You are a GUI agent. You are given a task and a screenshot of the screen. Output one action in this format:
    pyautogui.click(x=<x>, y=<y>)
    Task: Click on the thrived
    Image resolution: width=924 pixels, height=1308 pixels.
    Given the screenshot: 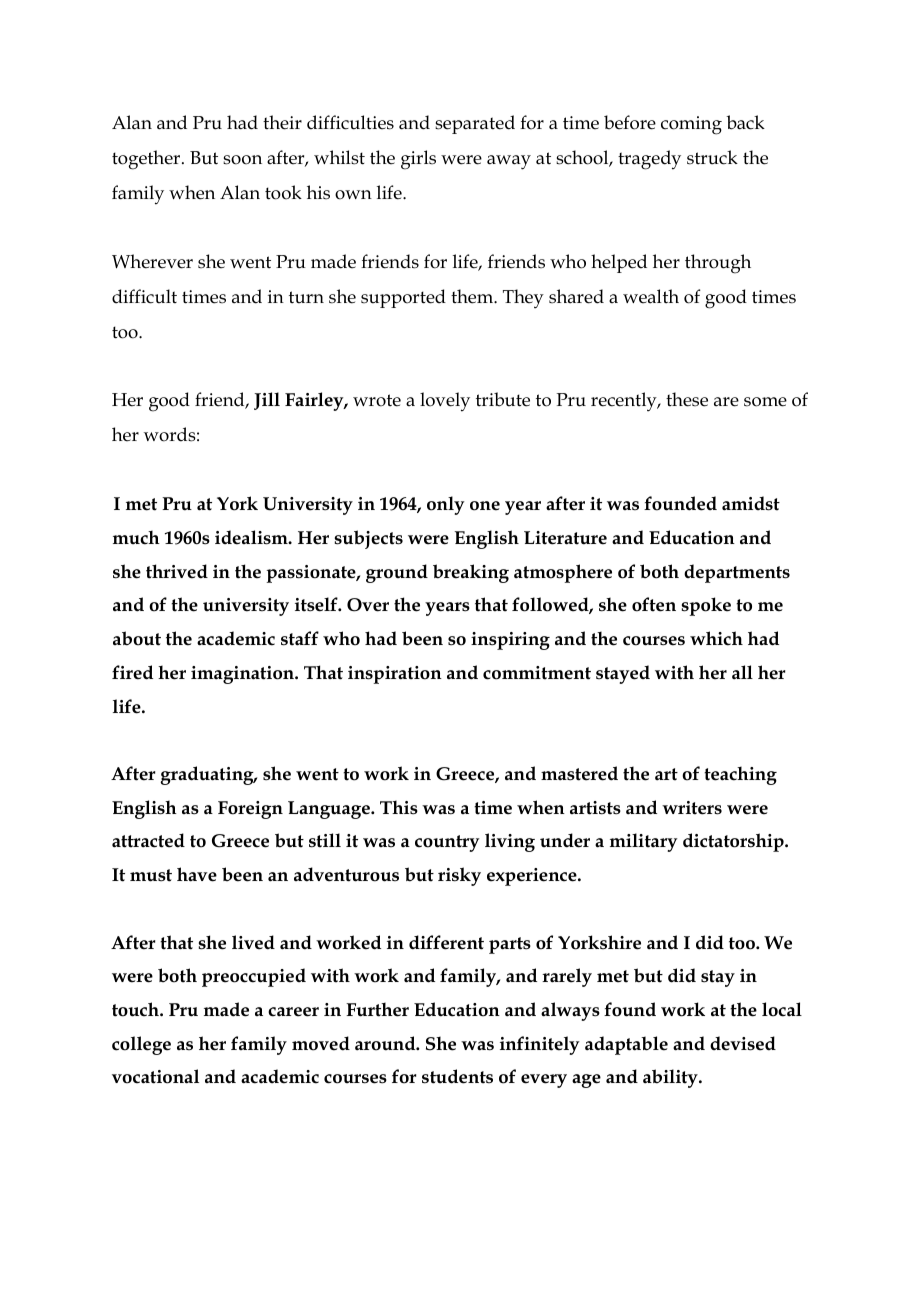 What is the action you would take?
    pyautogui.click(x=177, y=571)
